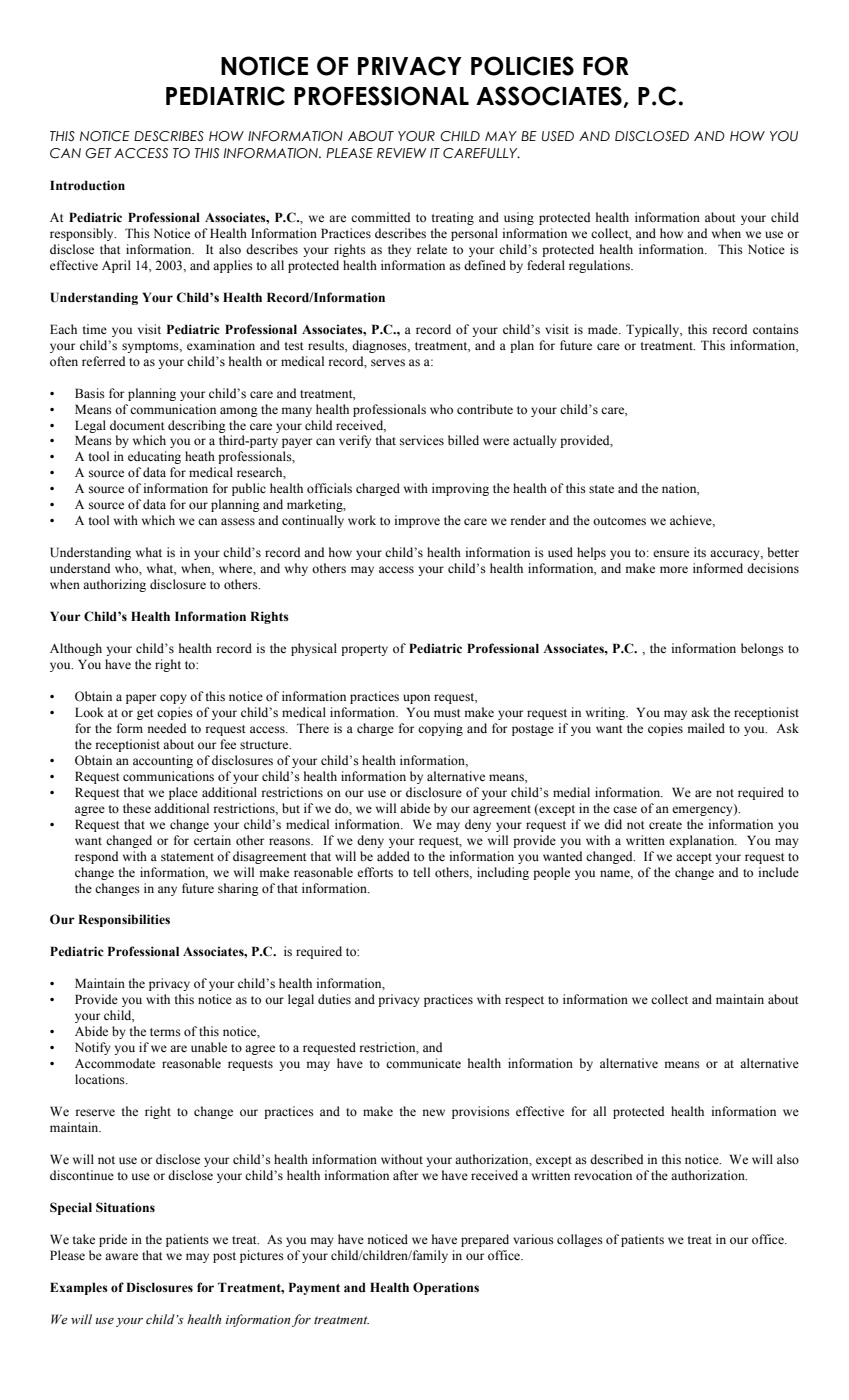  Describe the element at coordinates (121, 1256) in the document. I see `aware` at that location.
